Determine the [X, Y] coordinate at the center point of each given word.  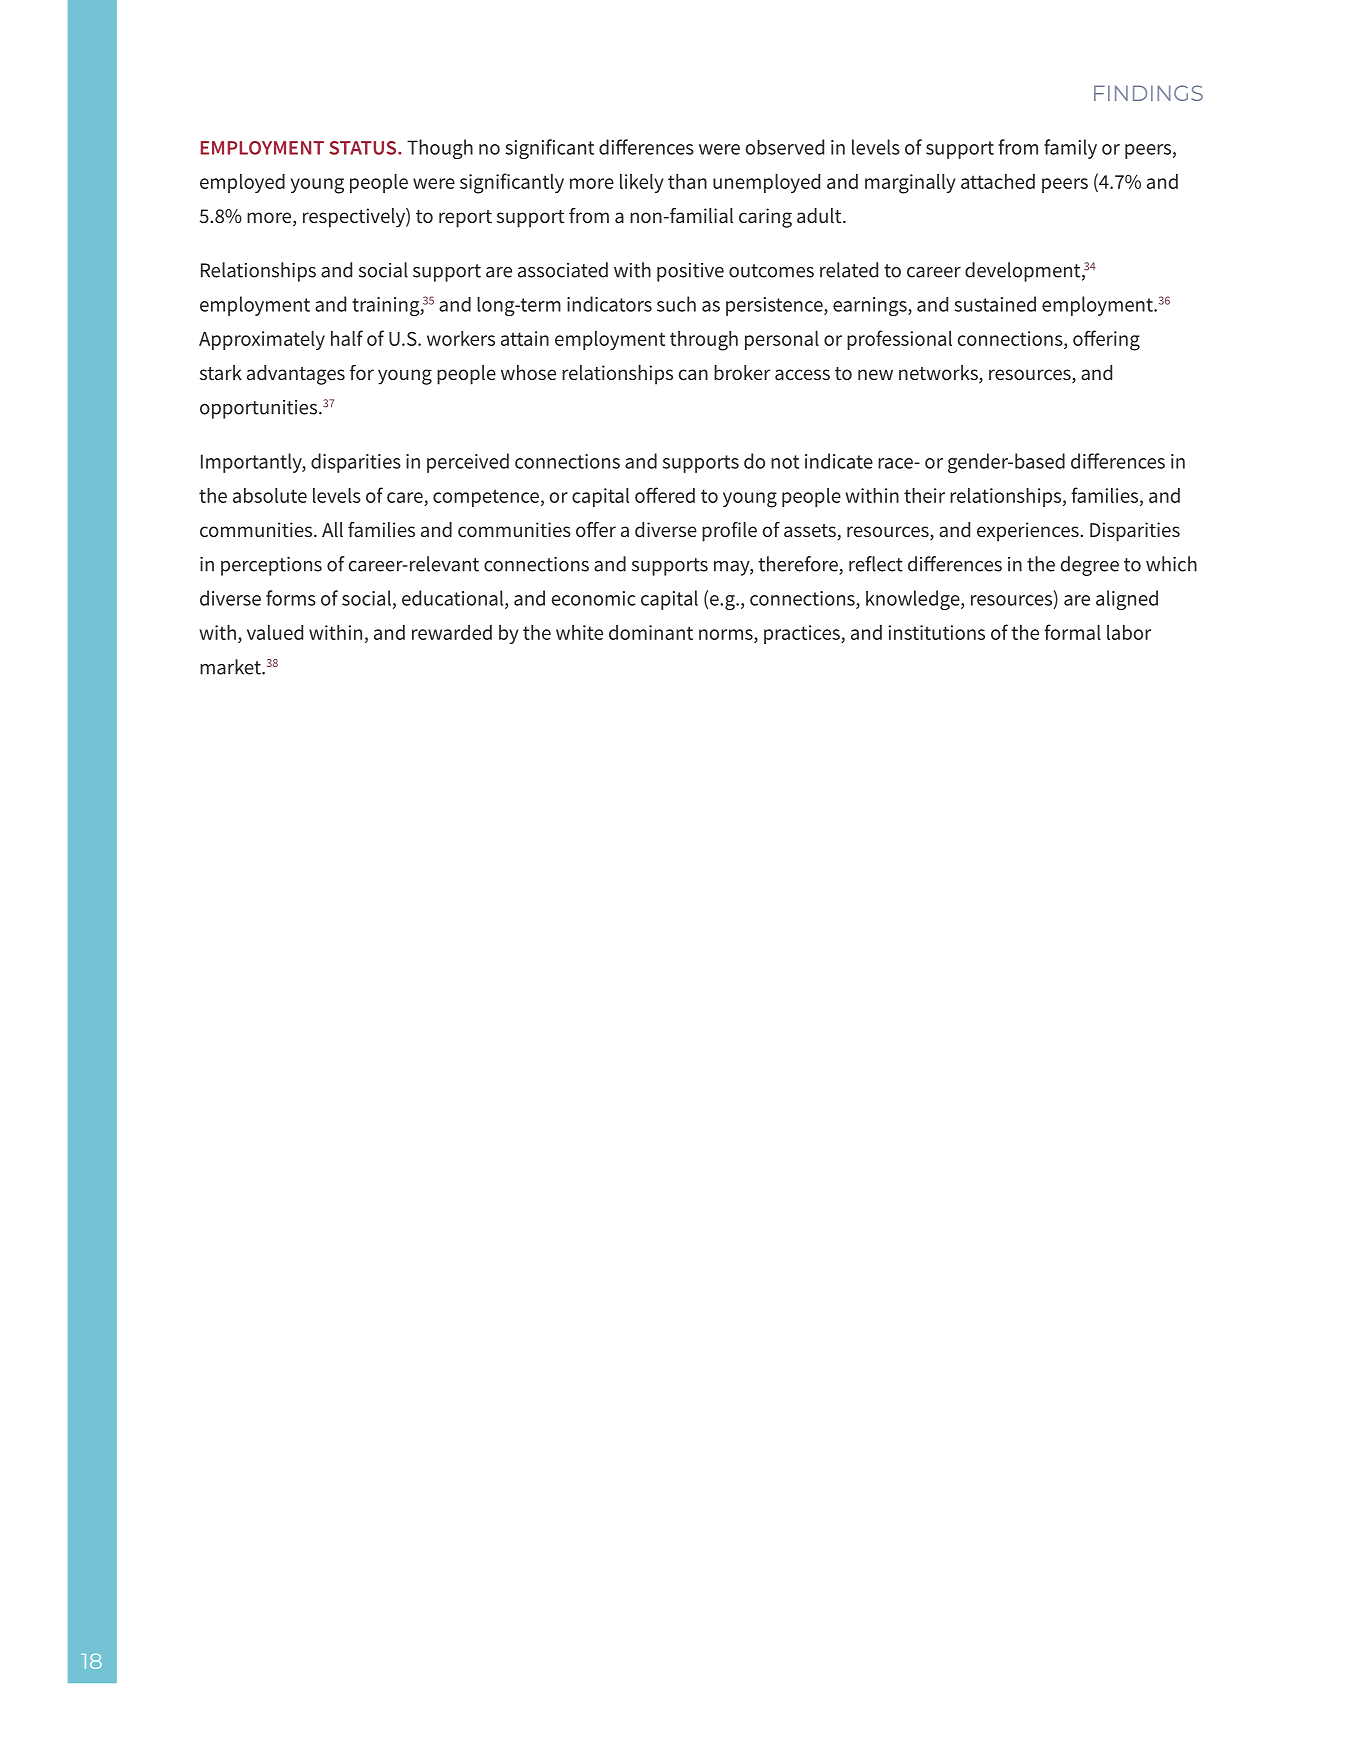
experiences [1028, 532]
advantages [296, 375]
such [676, 304]
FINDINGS [1148, 93]
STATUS [364, 148]
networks [939, 374]
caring [765, 218]
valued [275, 632]
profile [729, 532]
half [347, 338]
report [465, 219]
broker [742, 372]
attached [998, 181]
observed [784, 147]
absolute [270, 495]
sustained [995, 304]
